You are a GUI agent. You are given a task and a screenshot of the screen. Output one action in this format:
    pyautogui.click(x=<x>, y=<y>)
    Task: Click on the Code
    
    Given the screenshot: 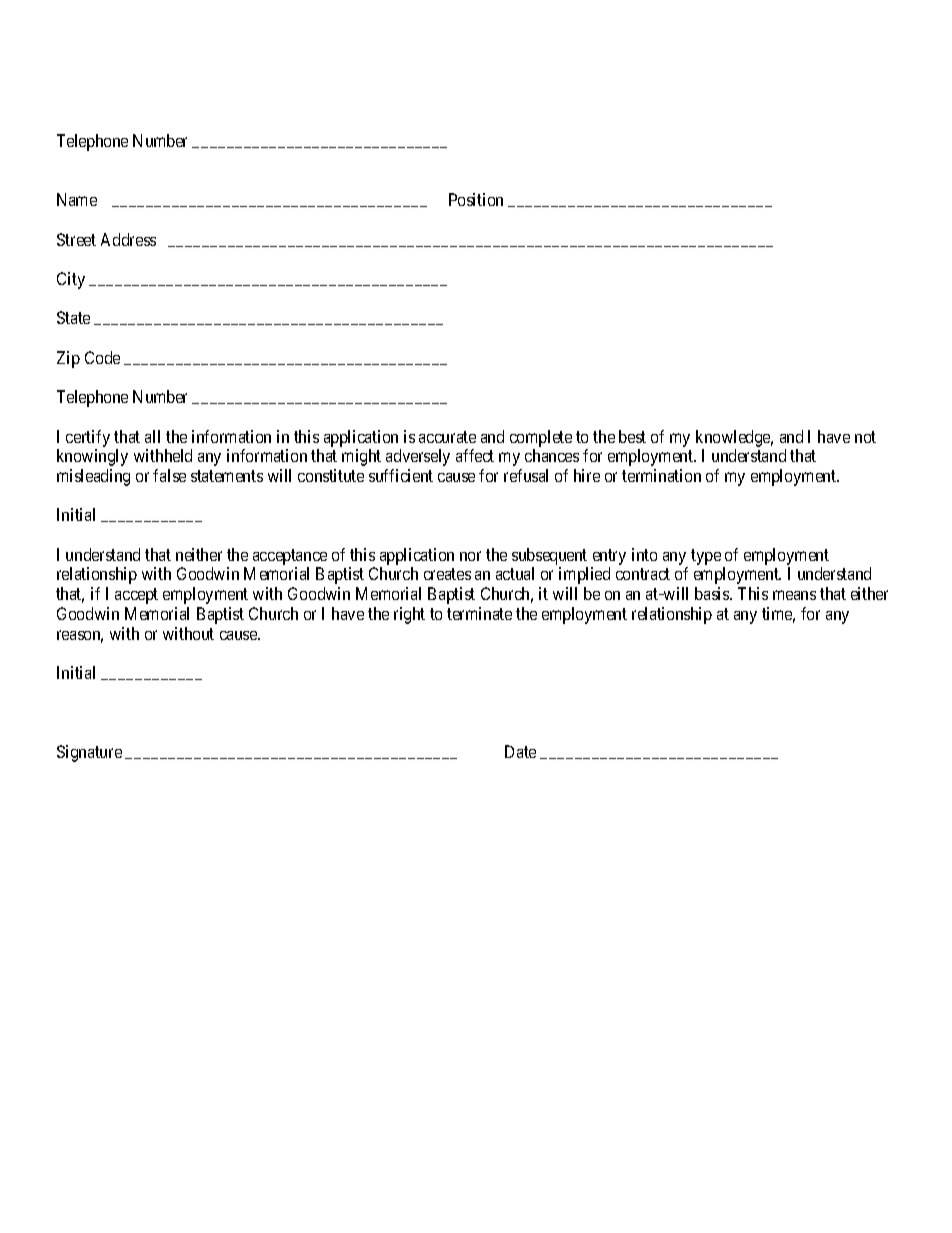 What is the action you would take?
    pyautogui.click(x=102, y=357)
